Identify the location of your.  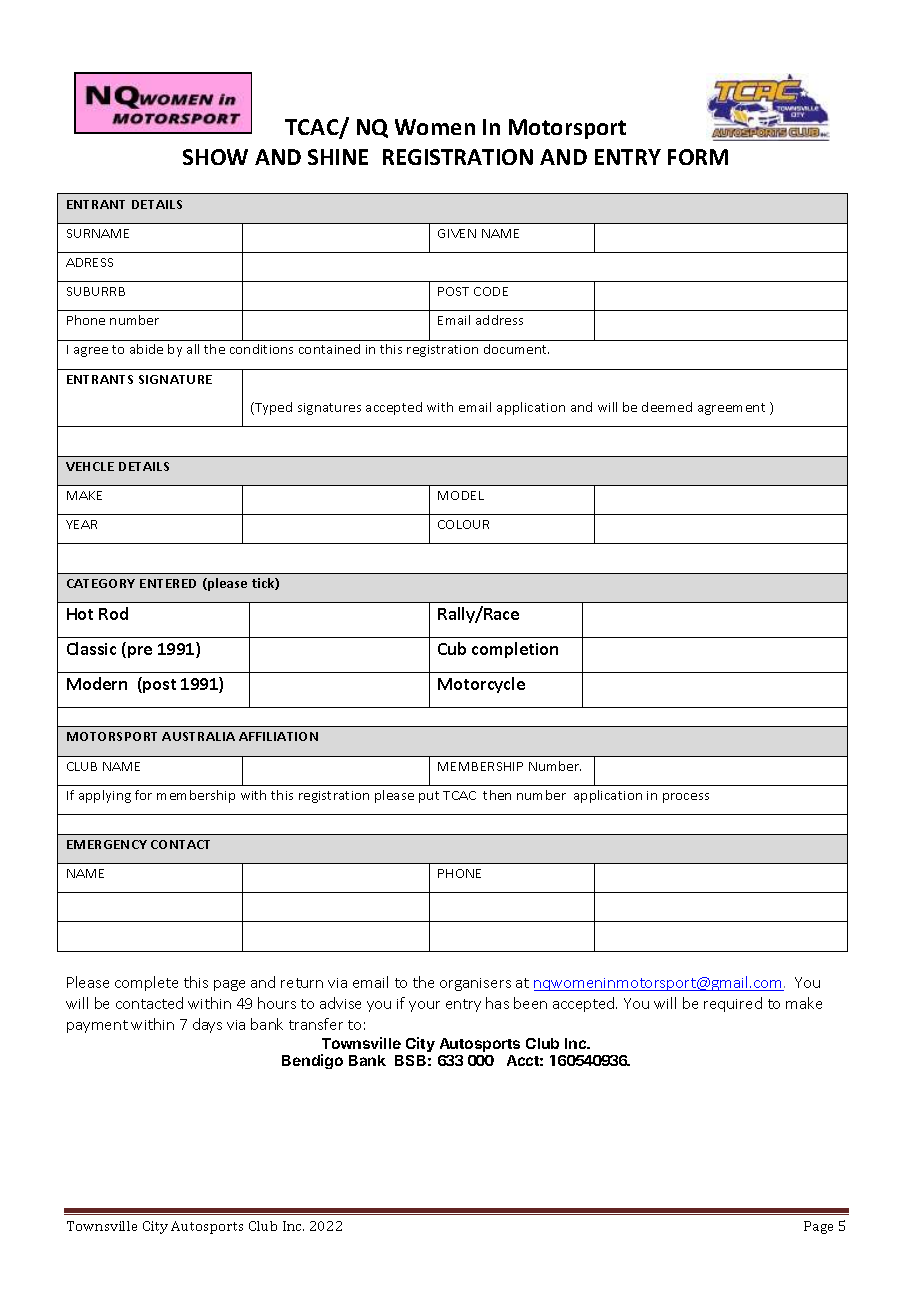
(424, 1006).
